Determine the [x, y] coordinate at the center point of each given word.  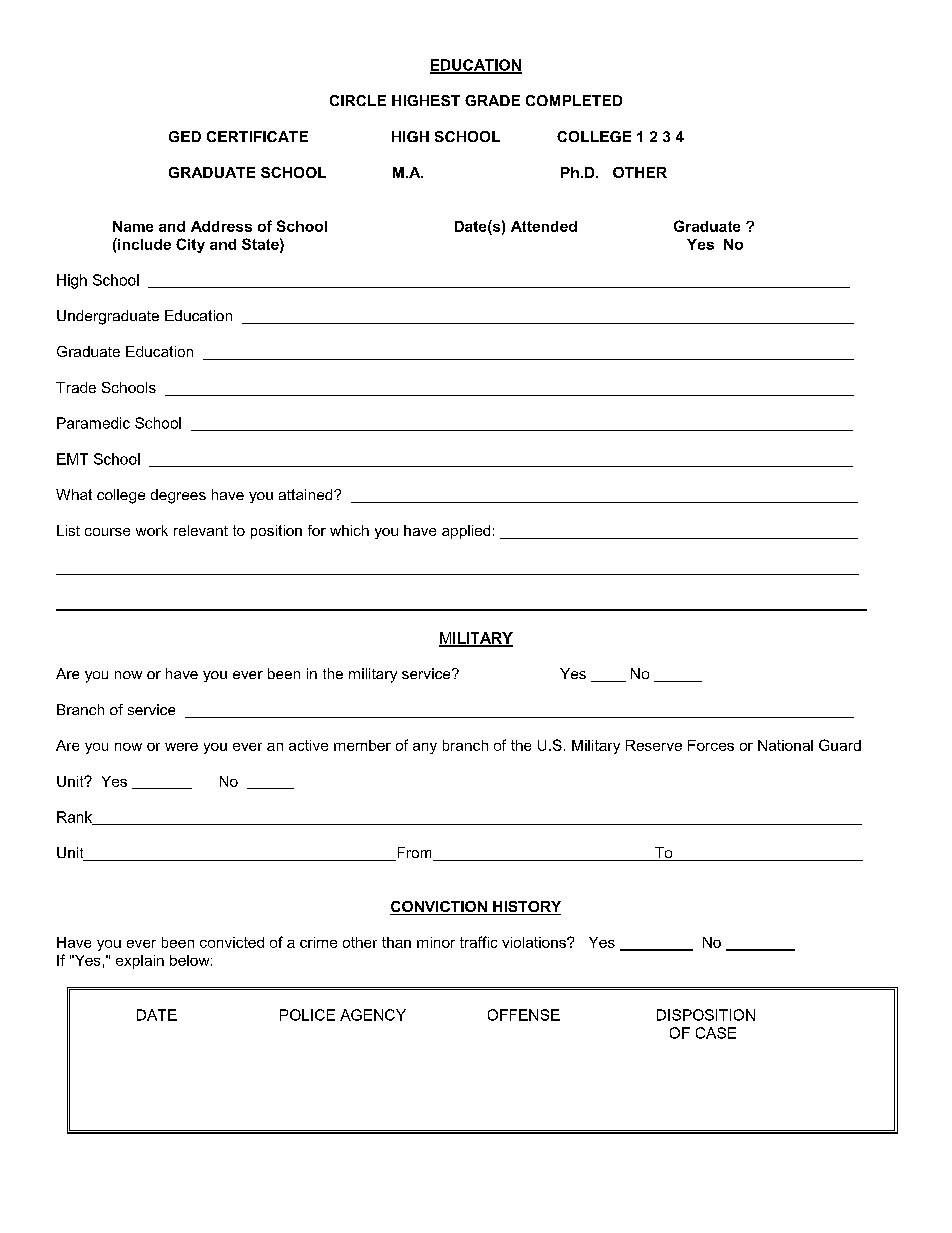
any [425, 748]
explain [140, 962]
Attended [544, 226]
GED [185, 136]
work [152, 530]
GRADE [492, 100]
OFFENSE [524, 1015]
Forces [711, 745]
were [181, 747]
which [349, 530]
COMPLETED [574, 100]
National [785, 745]
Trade [76, 387]
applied [466, 532]
